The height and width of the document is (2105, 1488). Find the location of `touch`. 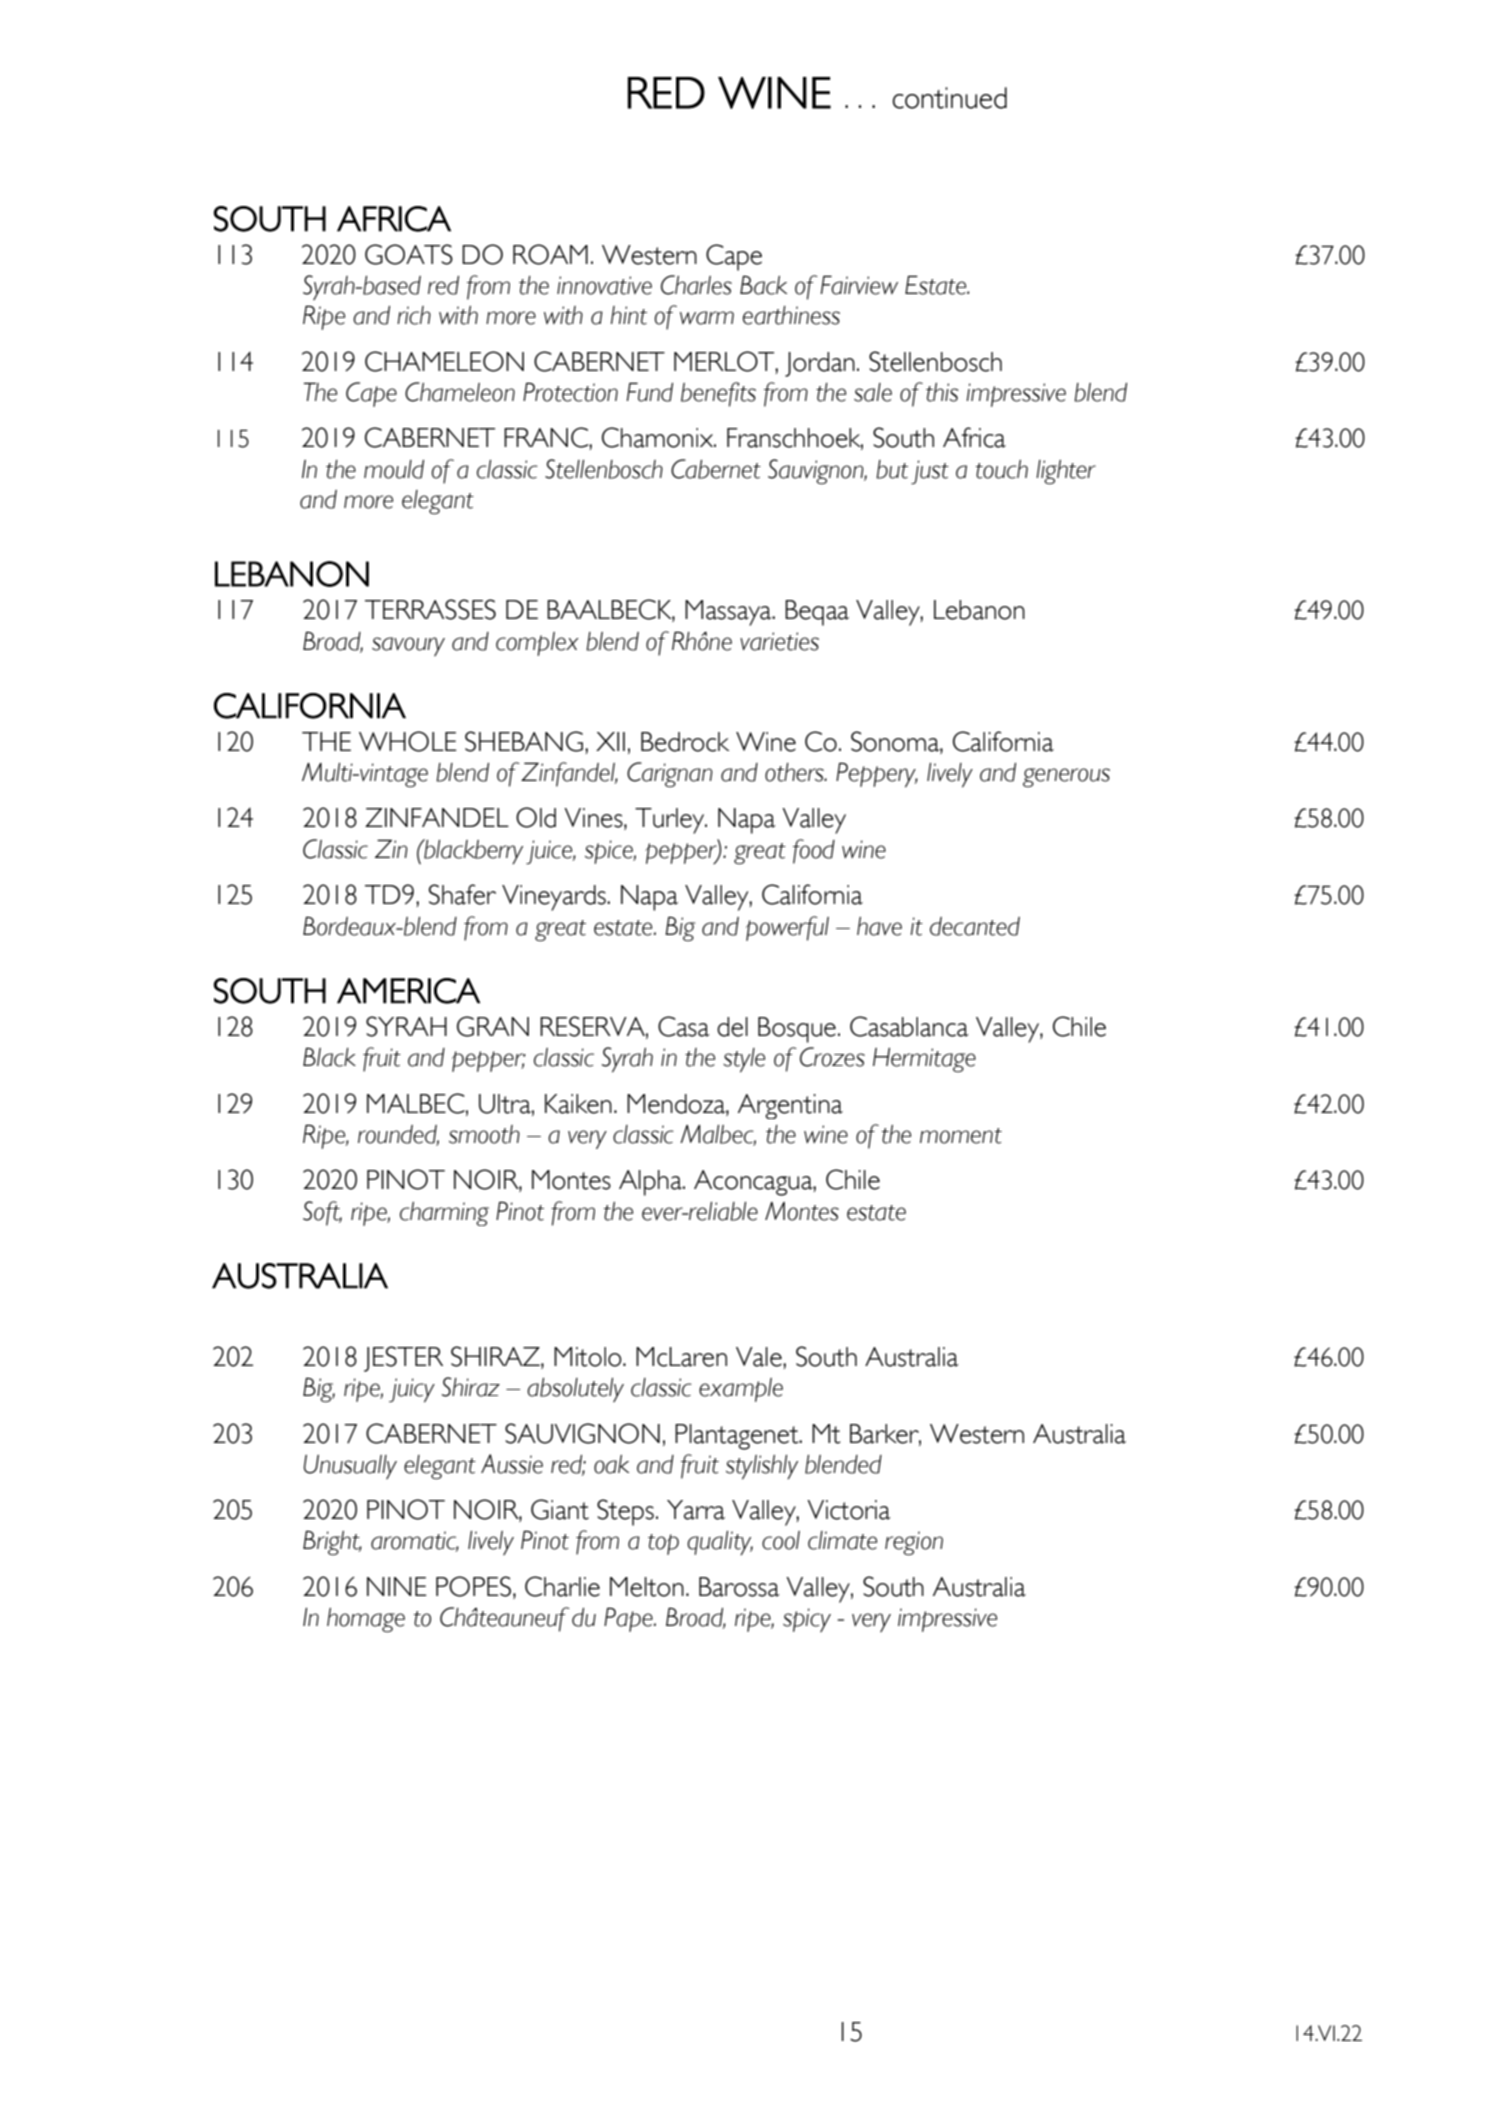

touch is located at coordinates (1002, 469).
